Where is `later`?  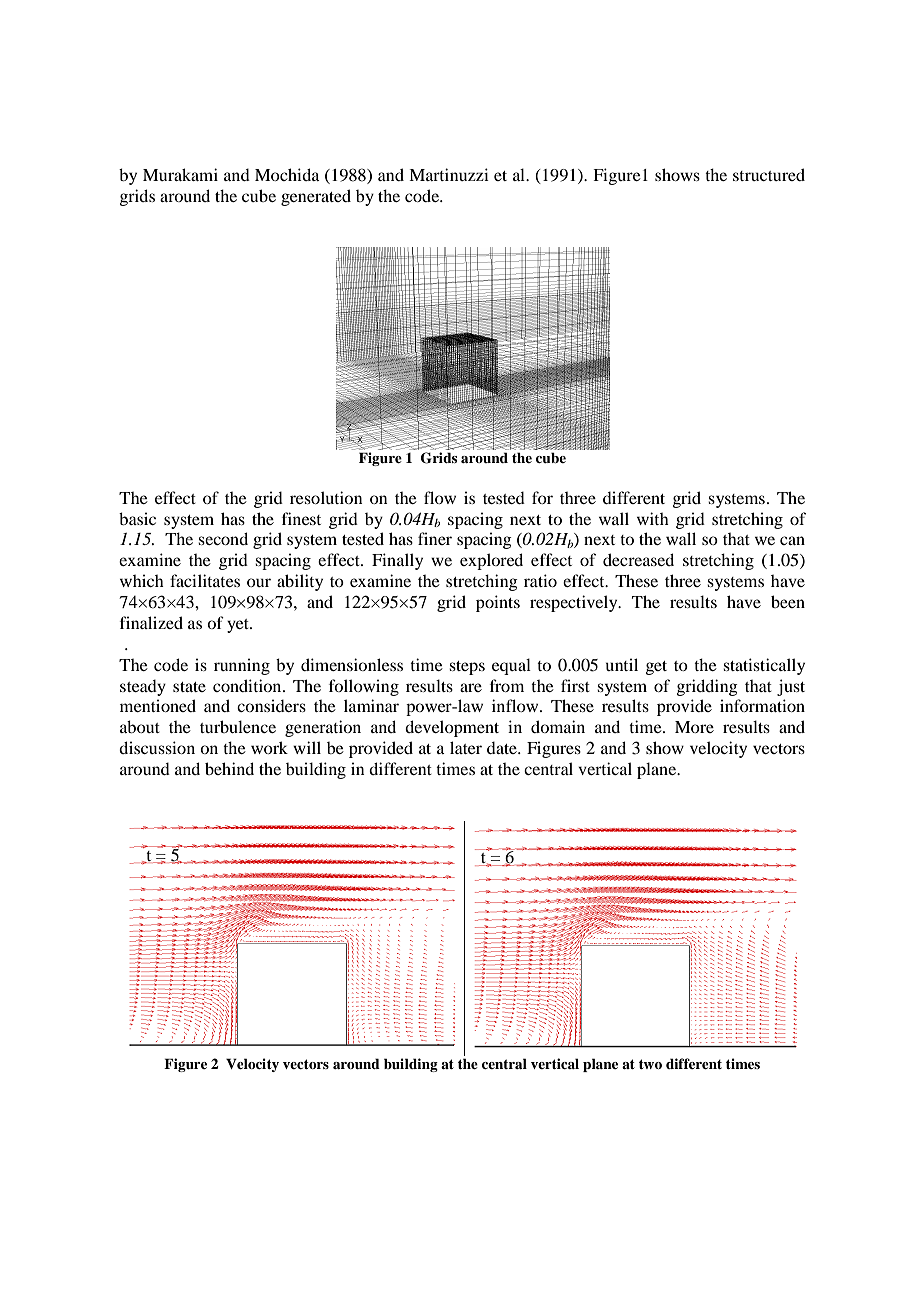 later is located at coordinates (466, 747).
